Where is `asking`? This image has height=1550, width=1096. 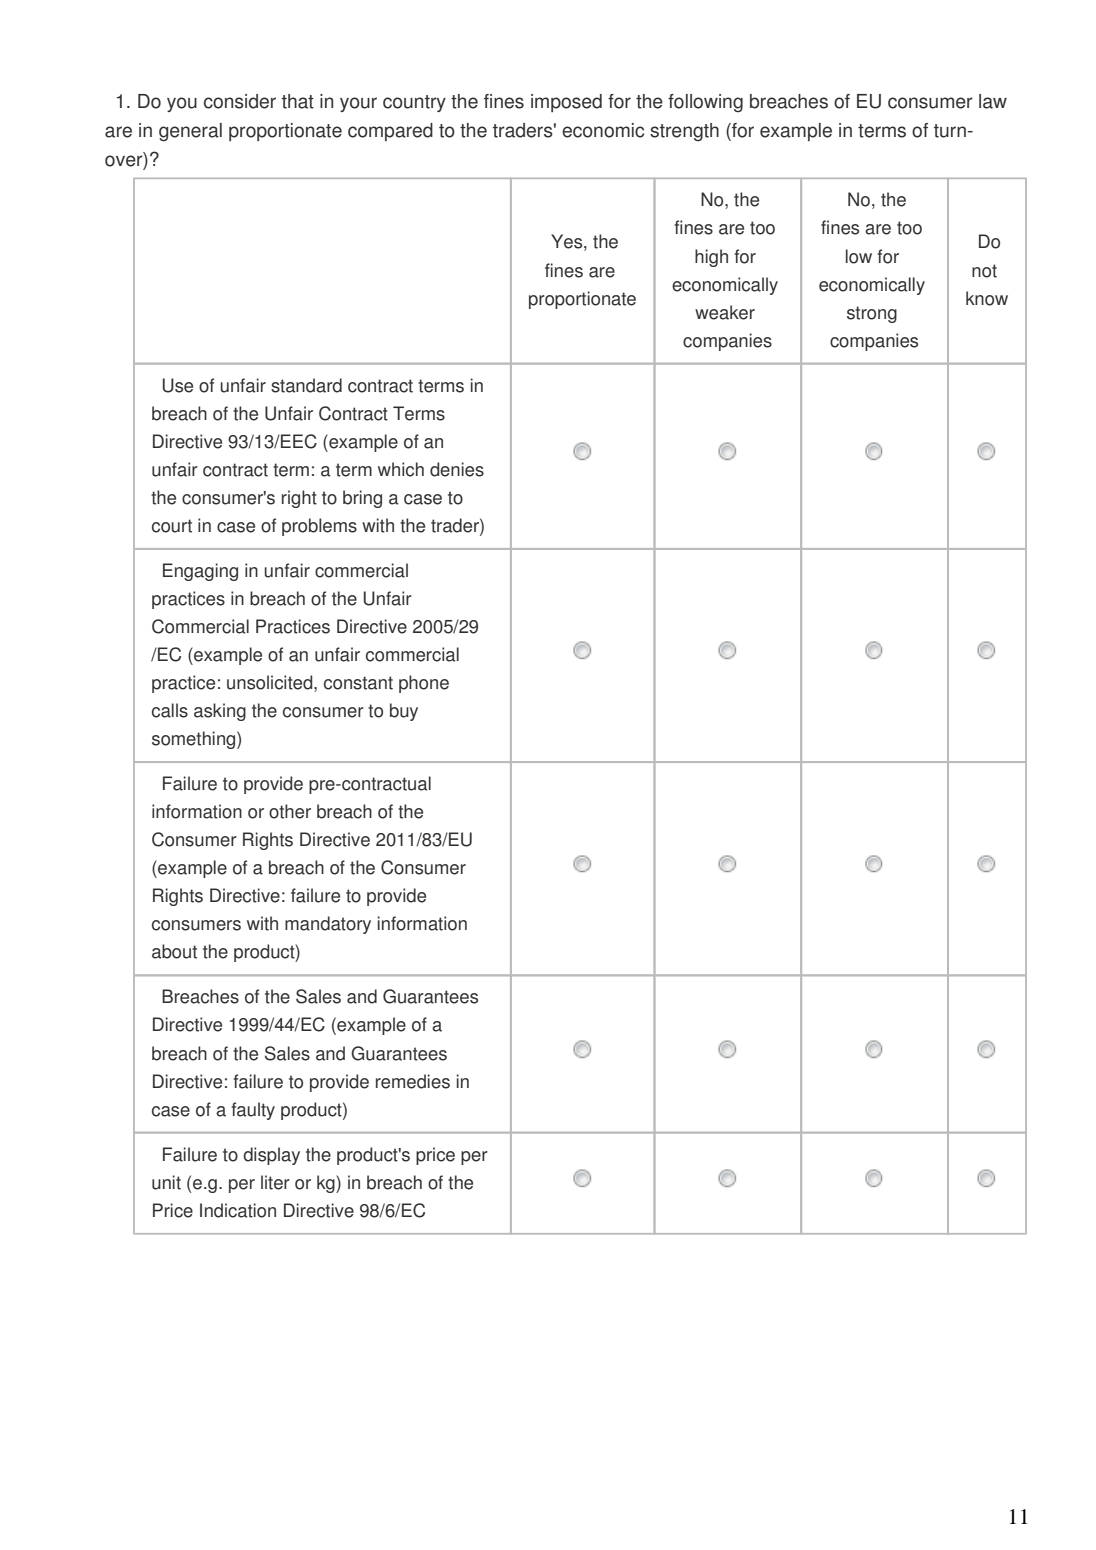
asking is located at coordinates (220, 712).
